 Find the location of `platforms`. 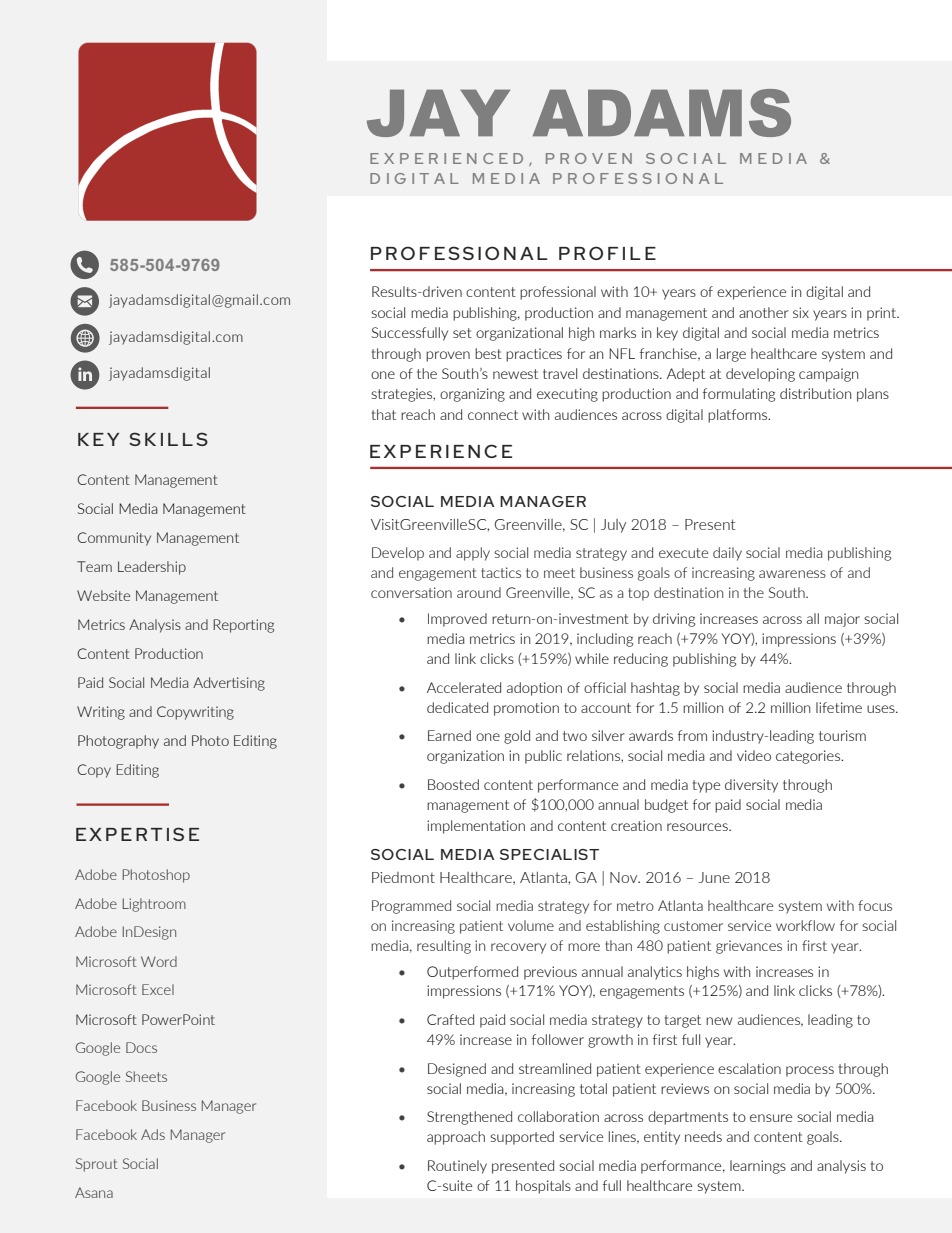

platforms is located at coordinates (739, 416).
